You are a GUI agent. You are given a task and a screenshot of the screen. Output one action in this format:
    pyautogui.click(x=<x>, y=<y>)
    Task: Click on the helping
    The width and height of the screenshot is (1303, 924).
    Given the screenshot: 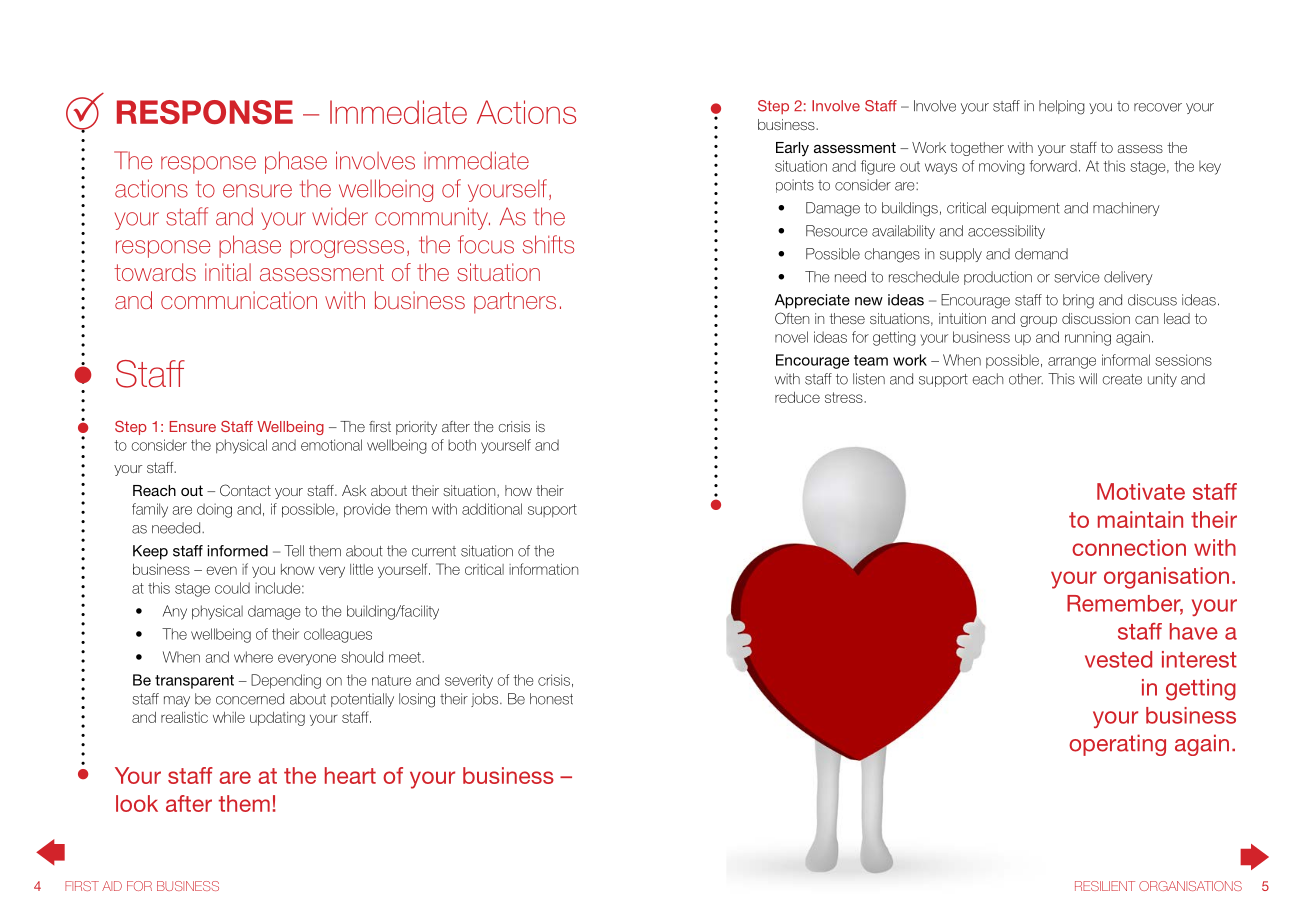 What is the action you would take?
    pyautogui.click(x=1062, y=107)
